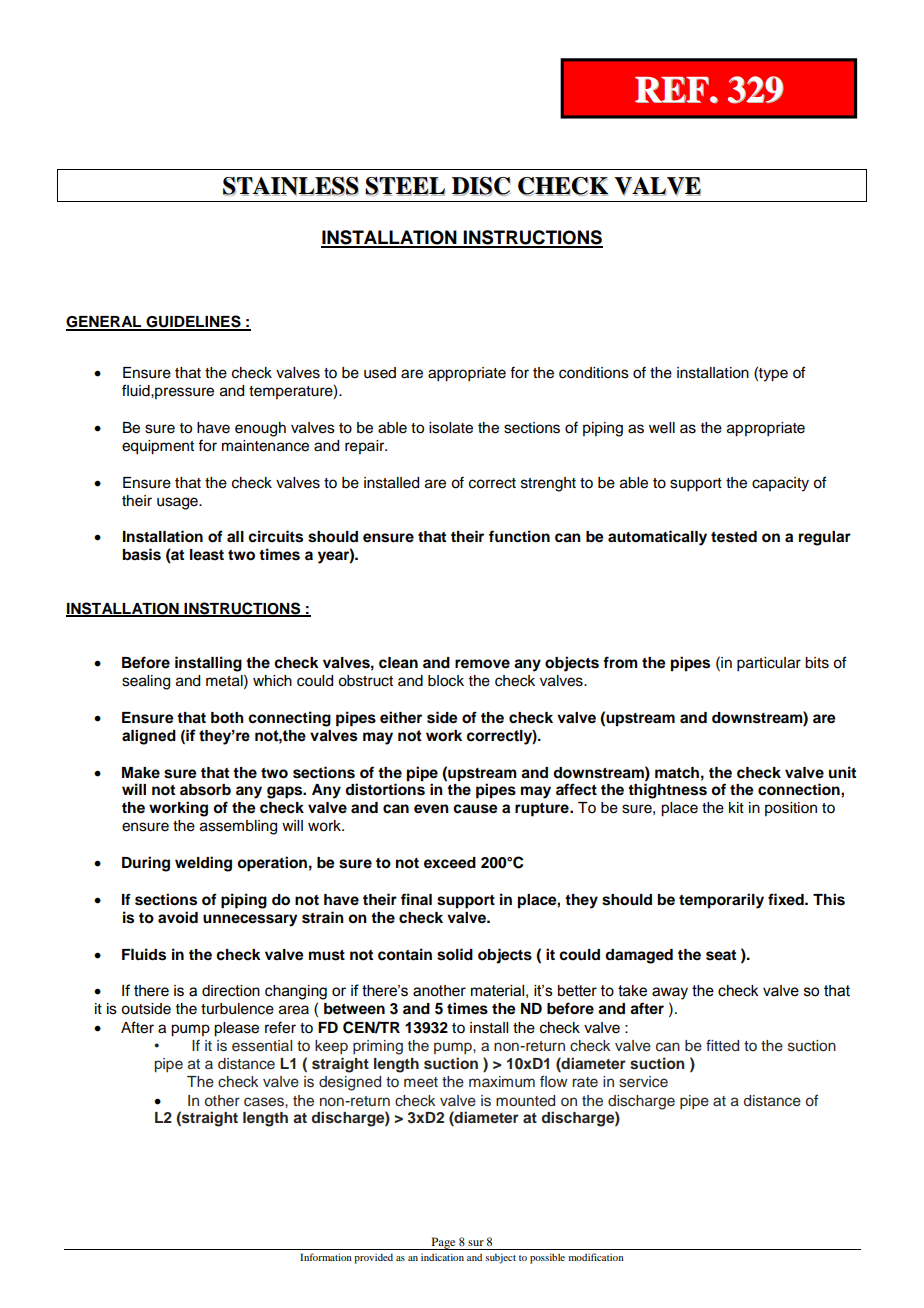 The width and height of the image is (924, 1308). Describe the element at coordinates (734, 537) in the image. I see `tested` at that location.
